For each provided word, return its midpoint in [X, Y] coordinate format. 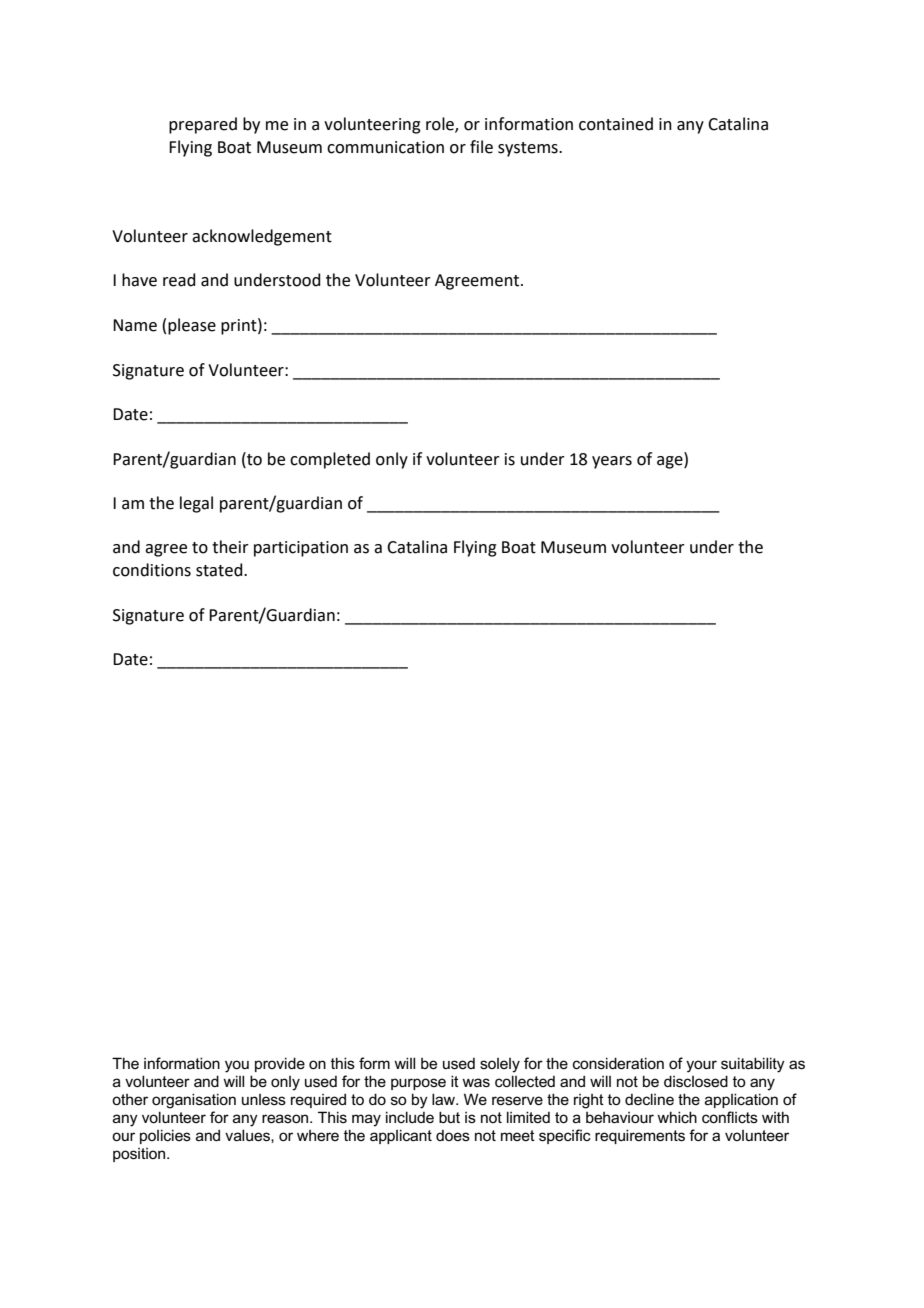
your [701, 1066]
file [481, 147]
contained [616, 124]
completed [330, 460]
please [192, 326]
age [671, 461]
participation [301, 549]
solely [500, 1065]
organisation [194, 1101]
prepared [203, 125]
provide [280, 1064]
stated [220, 570]
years [612, 462]
